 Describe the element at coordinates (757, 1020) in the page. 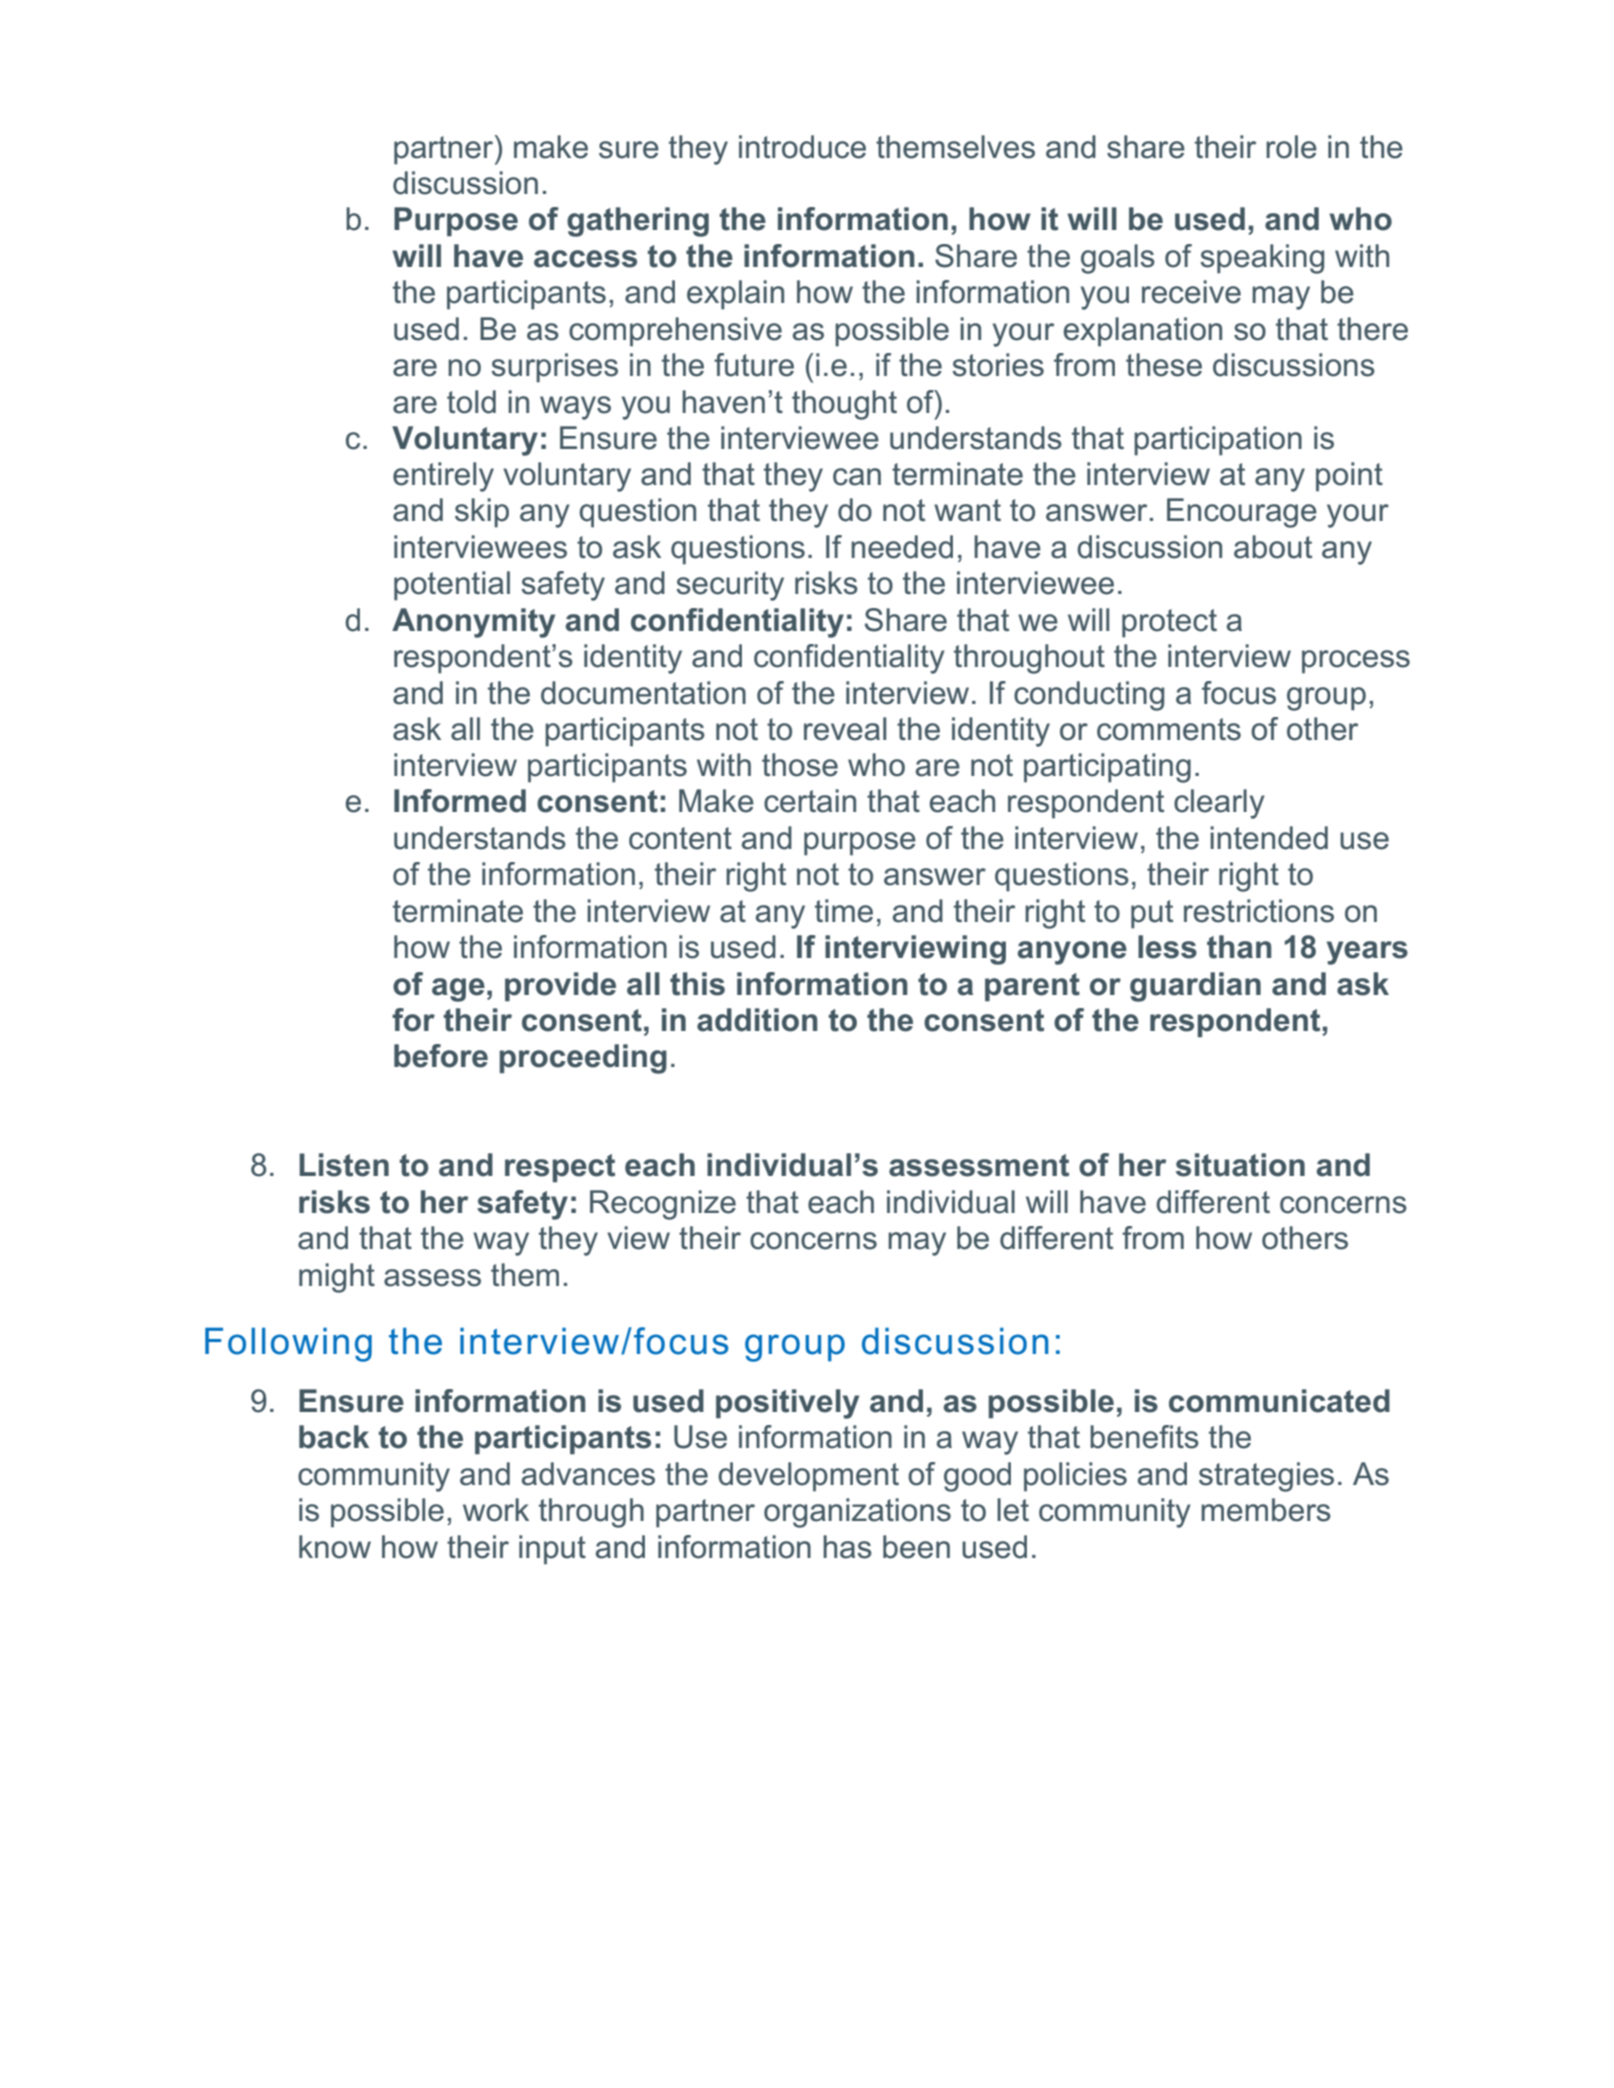

I see `addition` at that location.
